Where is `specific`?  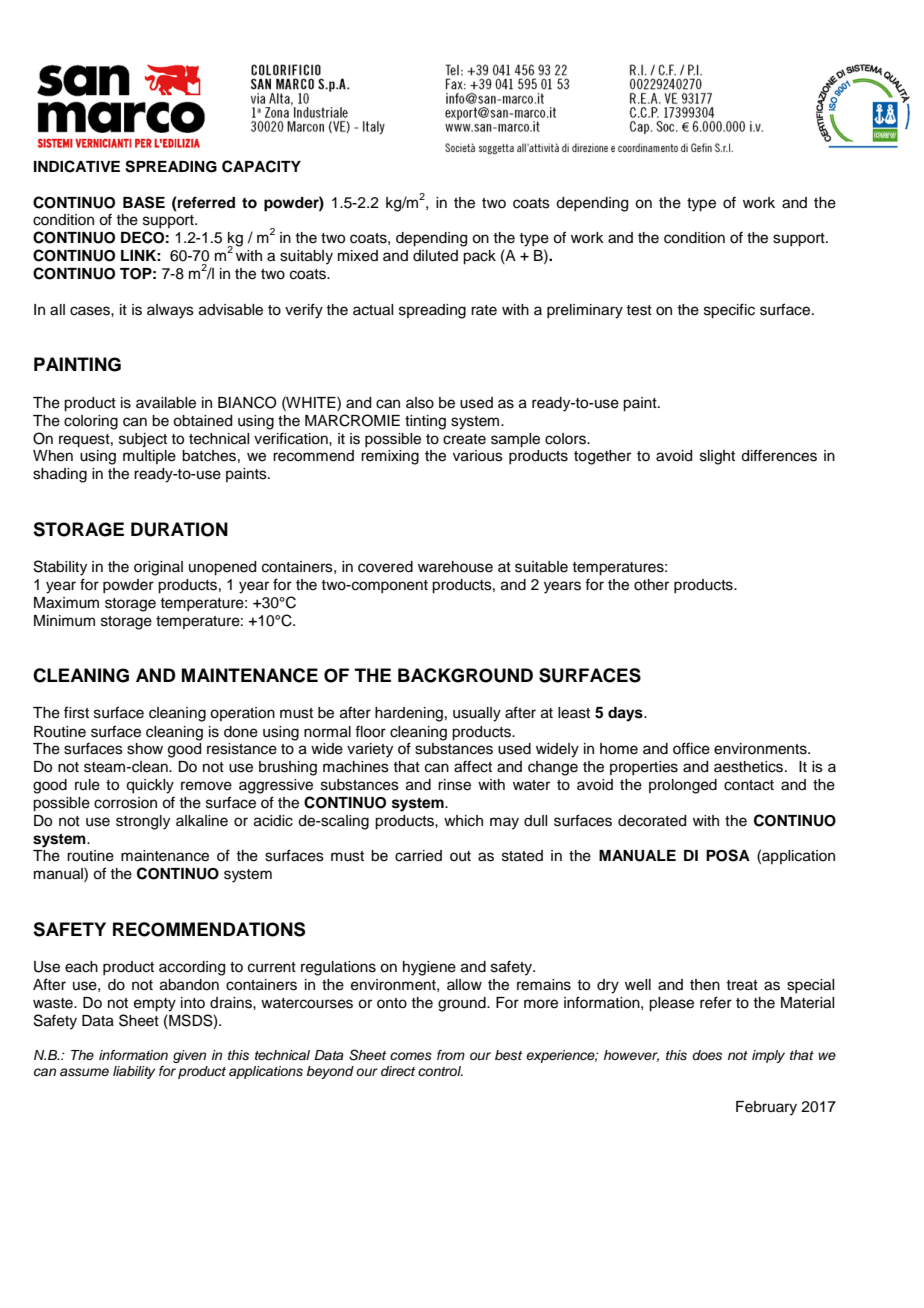
specific is located at coordinates (729, 311).
